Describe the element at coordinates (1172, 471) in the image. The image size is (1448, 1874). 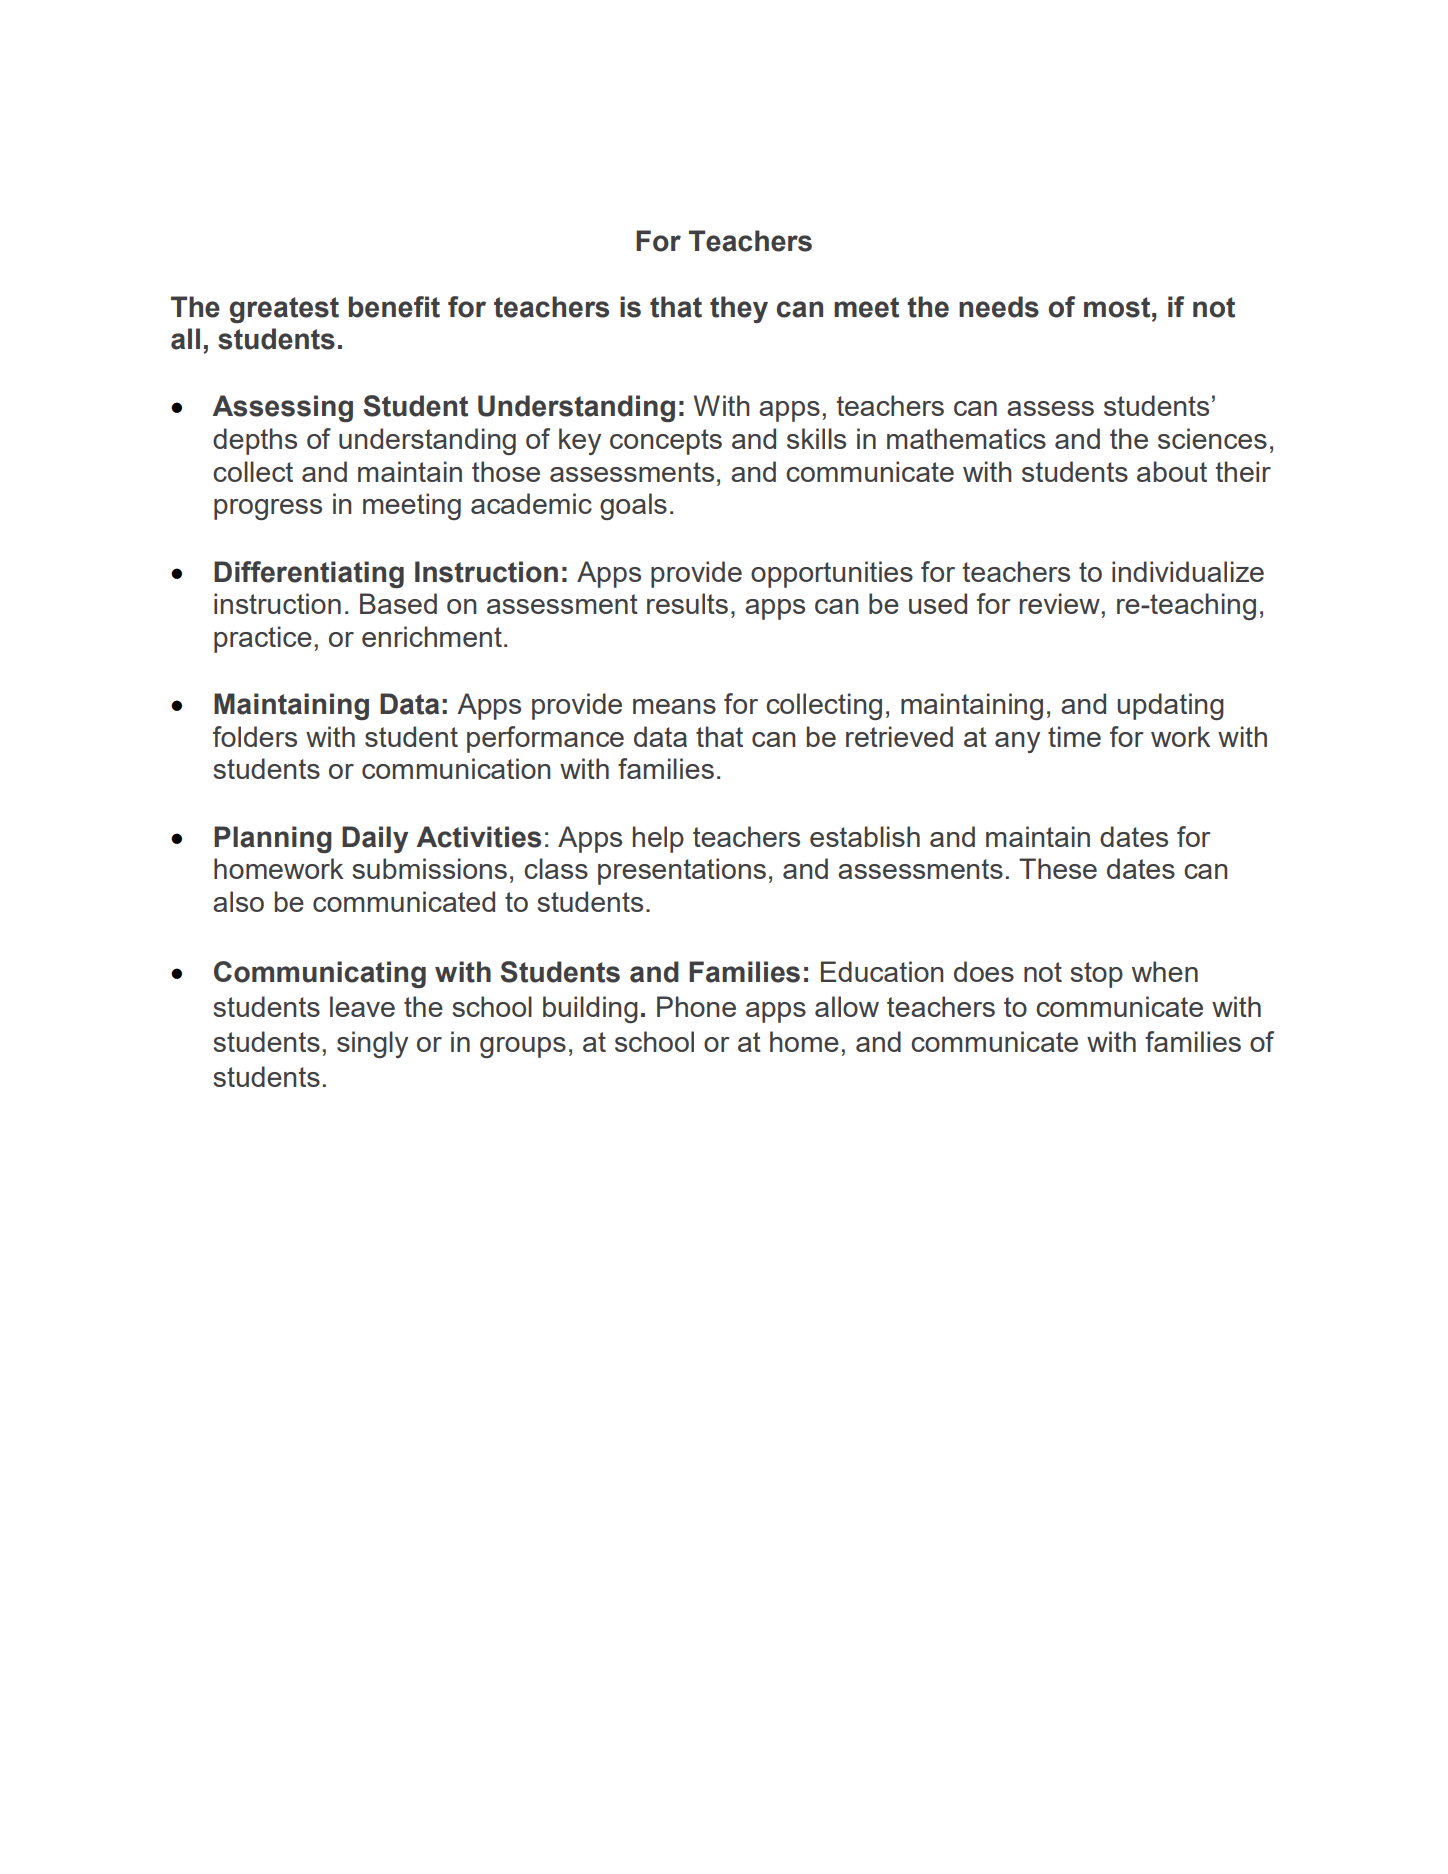
I see `about` at that location.
